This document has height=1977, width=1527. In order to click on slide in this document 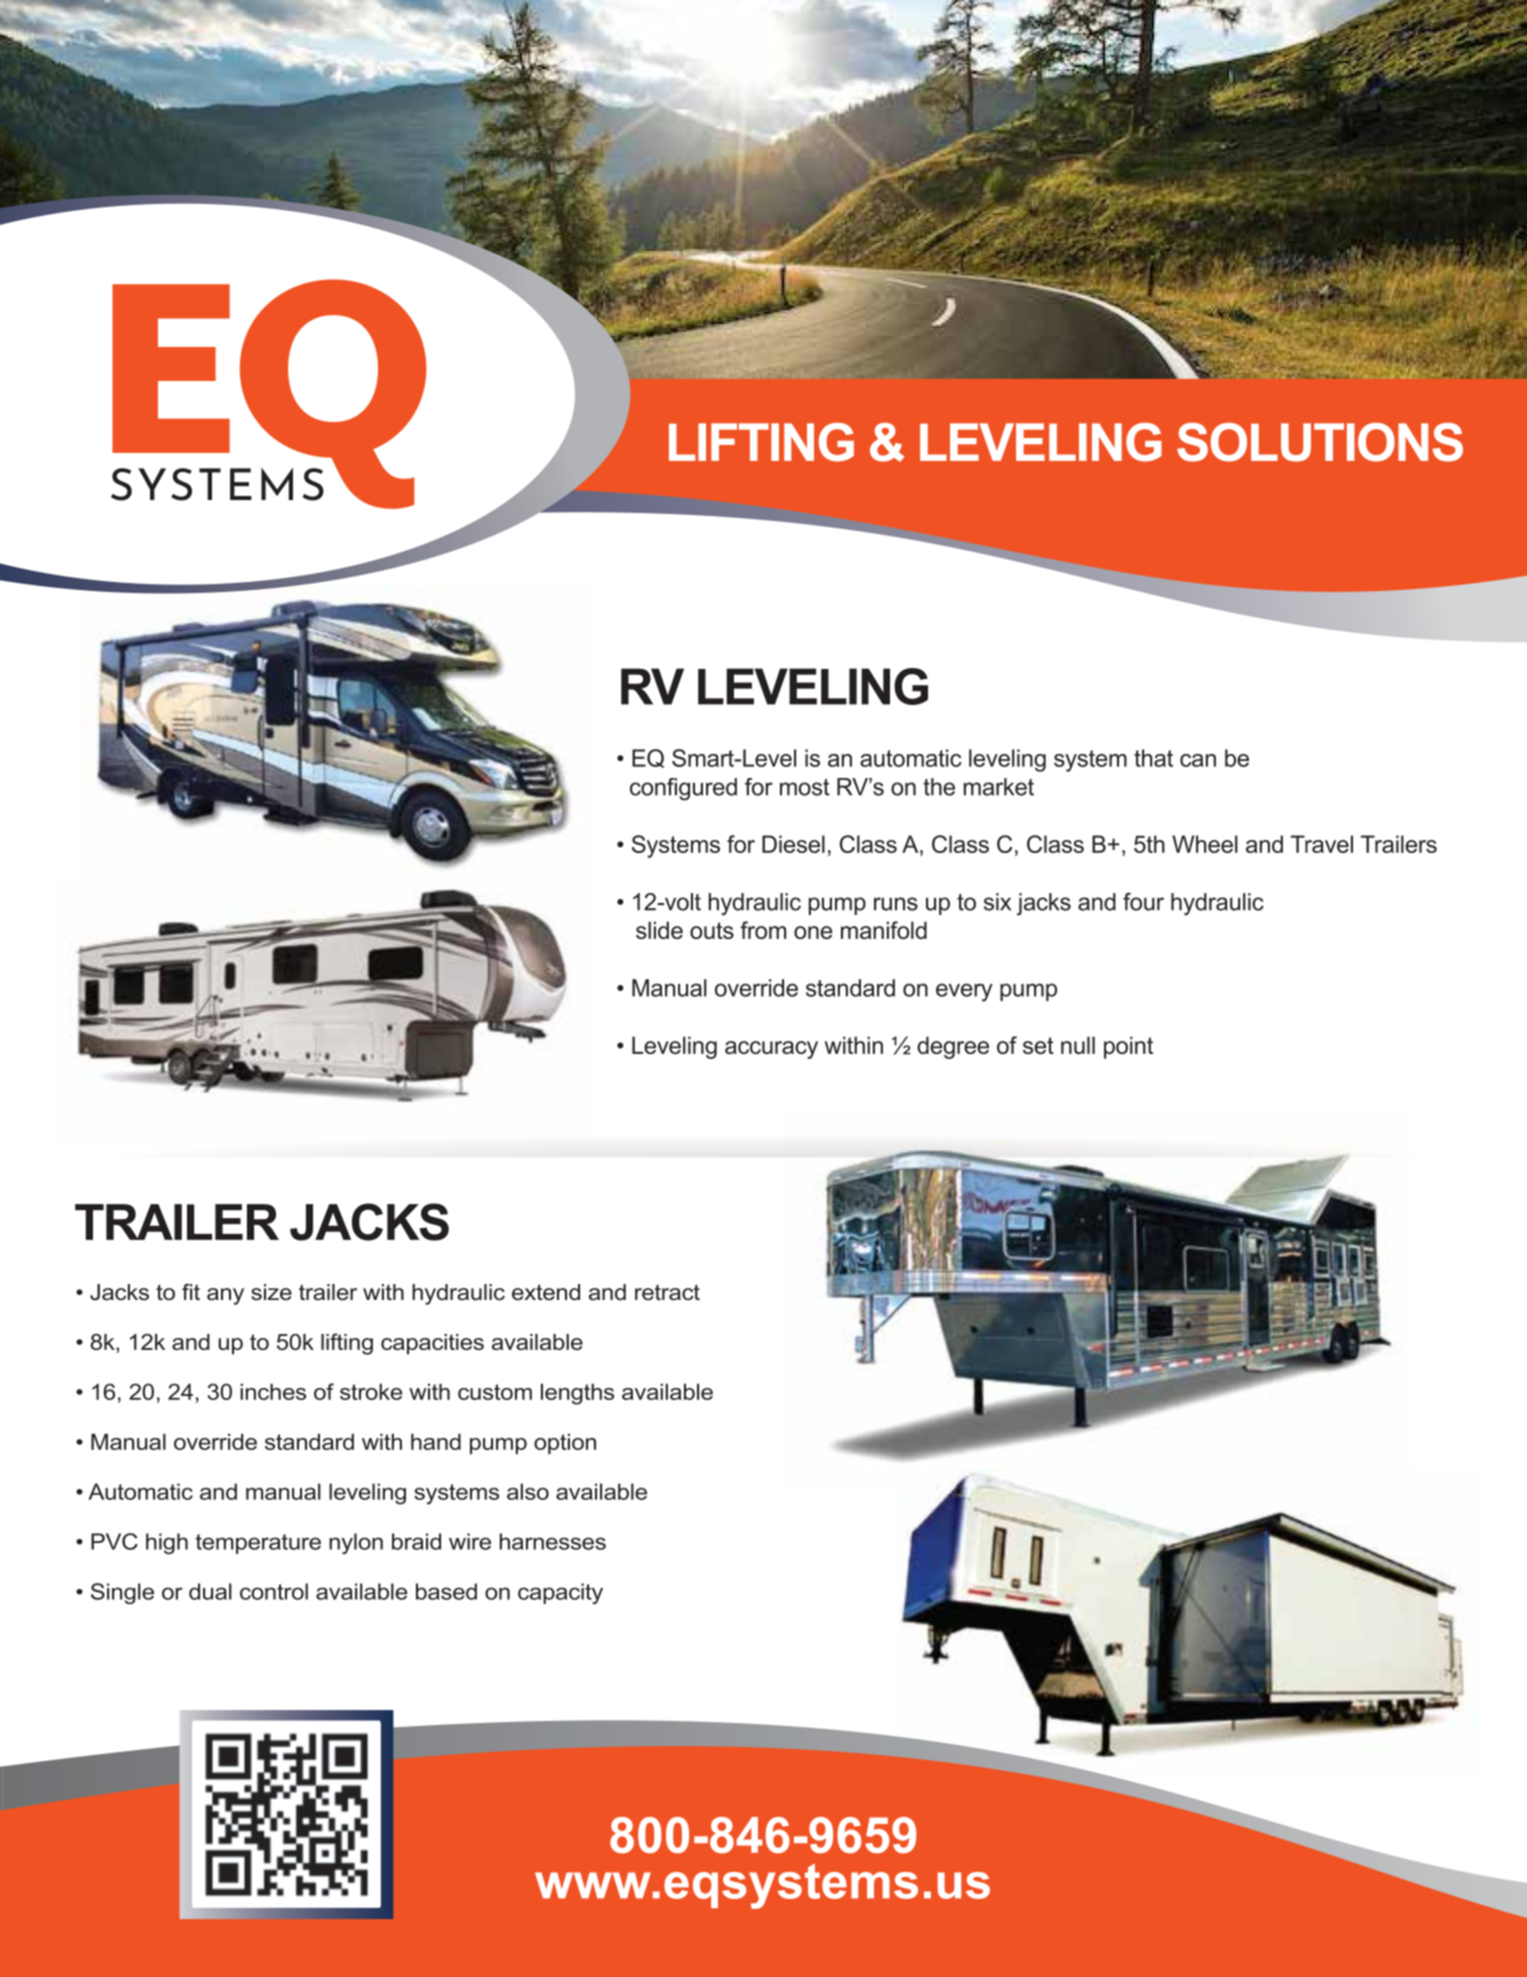, I will do `click(659, 930)`.
